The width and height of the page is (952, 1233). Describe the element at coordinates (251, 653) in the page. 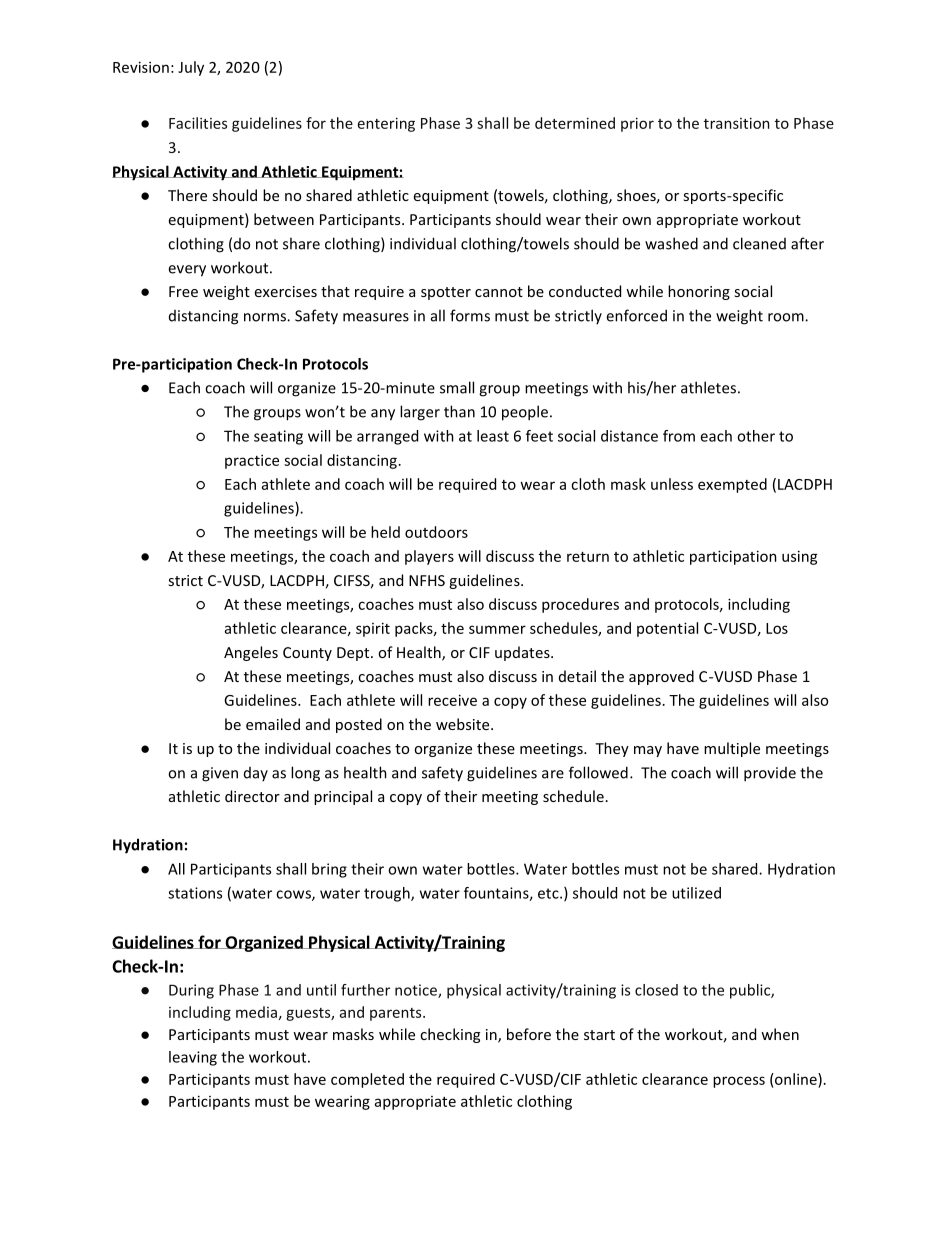

I see `Angeles` at that location.
